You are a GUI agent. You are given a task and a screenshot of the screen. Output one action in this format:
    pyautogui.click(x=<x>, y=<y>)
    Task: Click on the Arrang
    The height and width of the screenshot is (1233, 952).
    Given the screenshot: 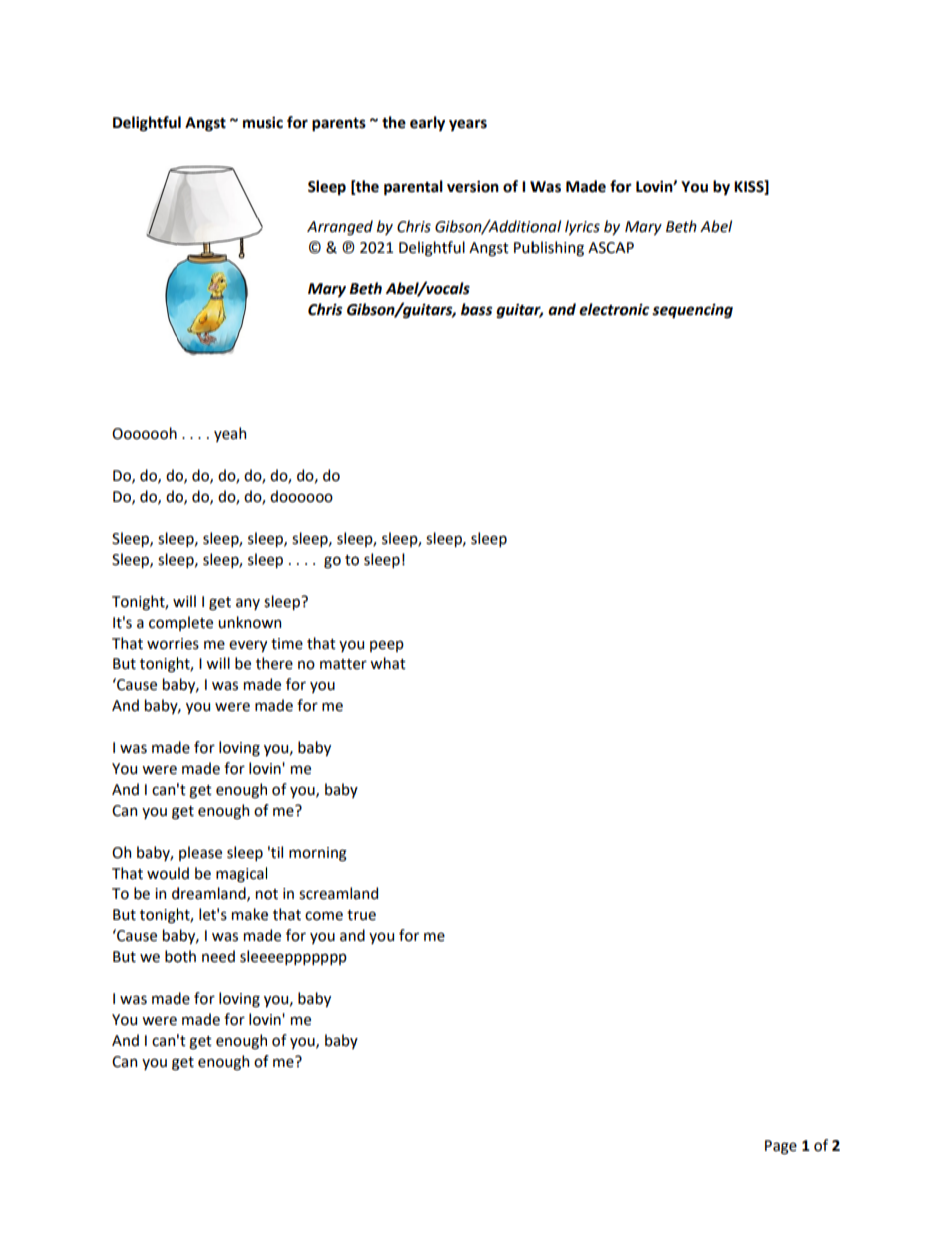 What is the action you would take?
    pyautogui.click(x=331, y=228)
